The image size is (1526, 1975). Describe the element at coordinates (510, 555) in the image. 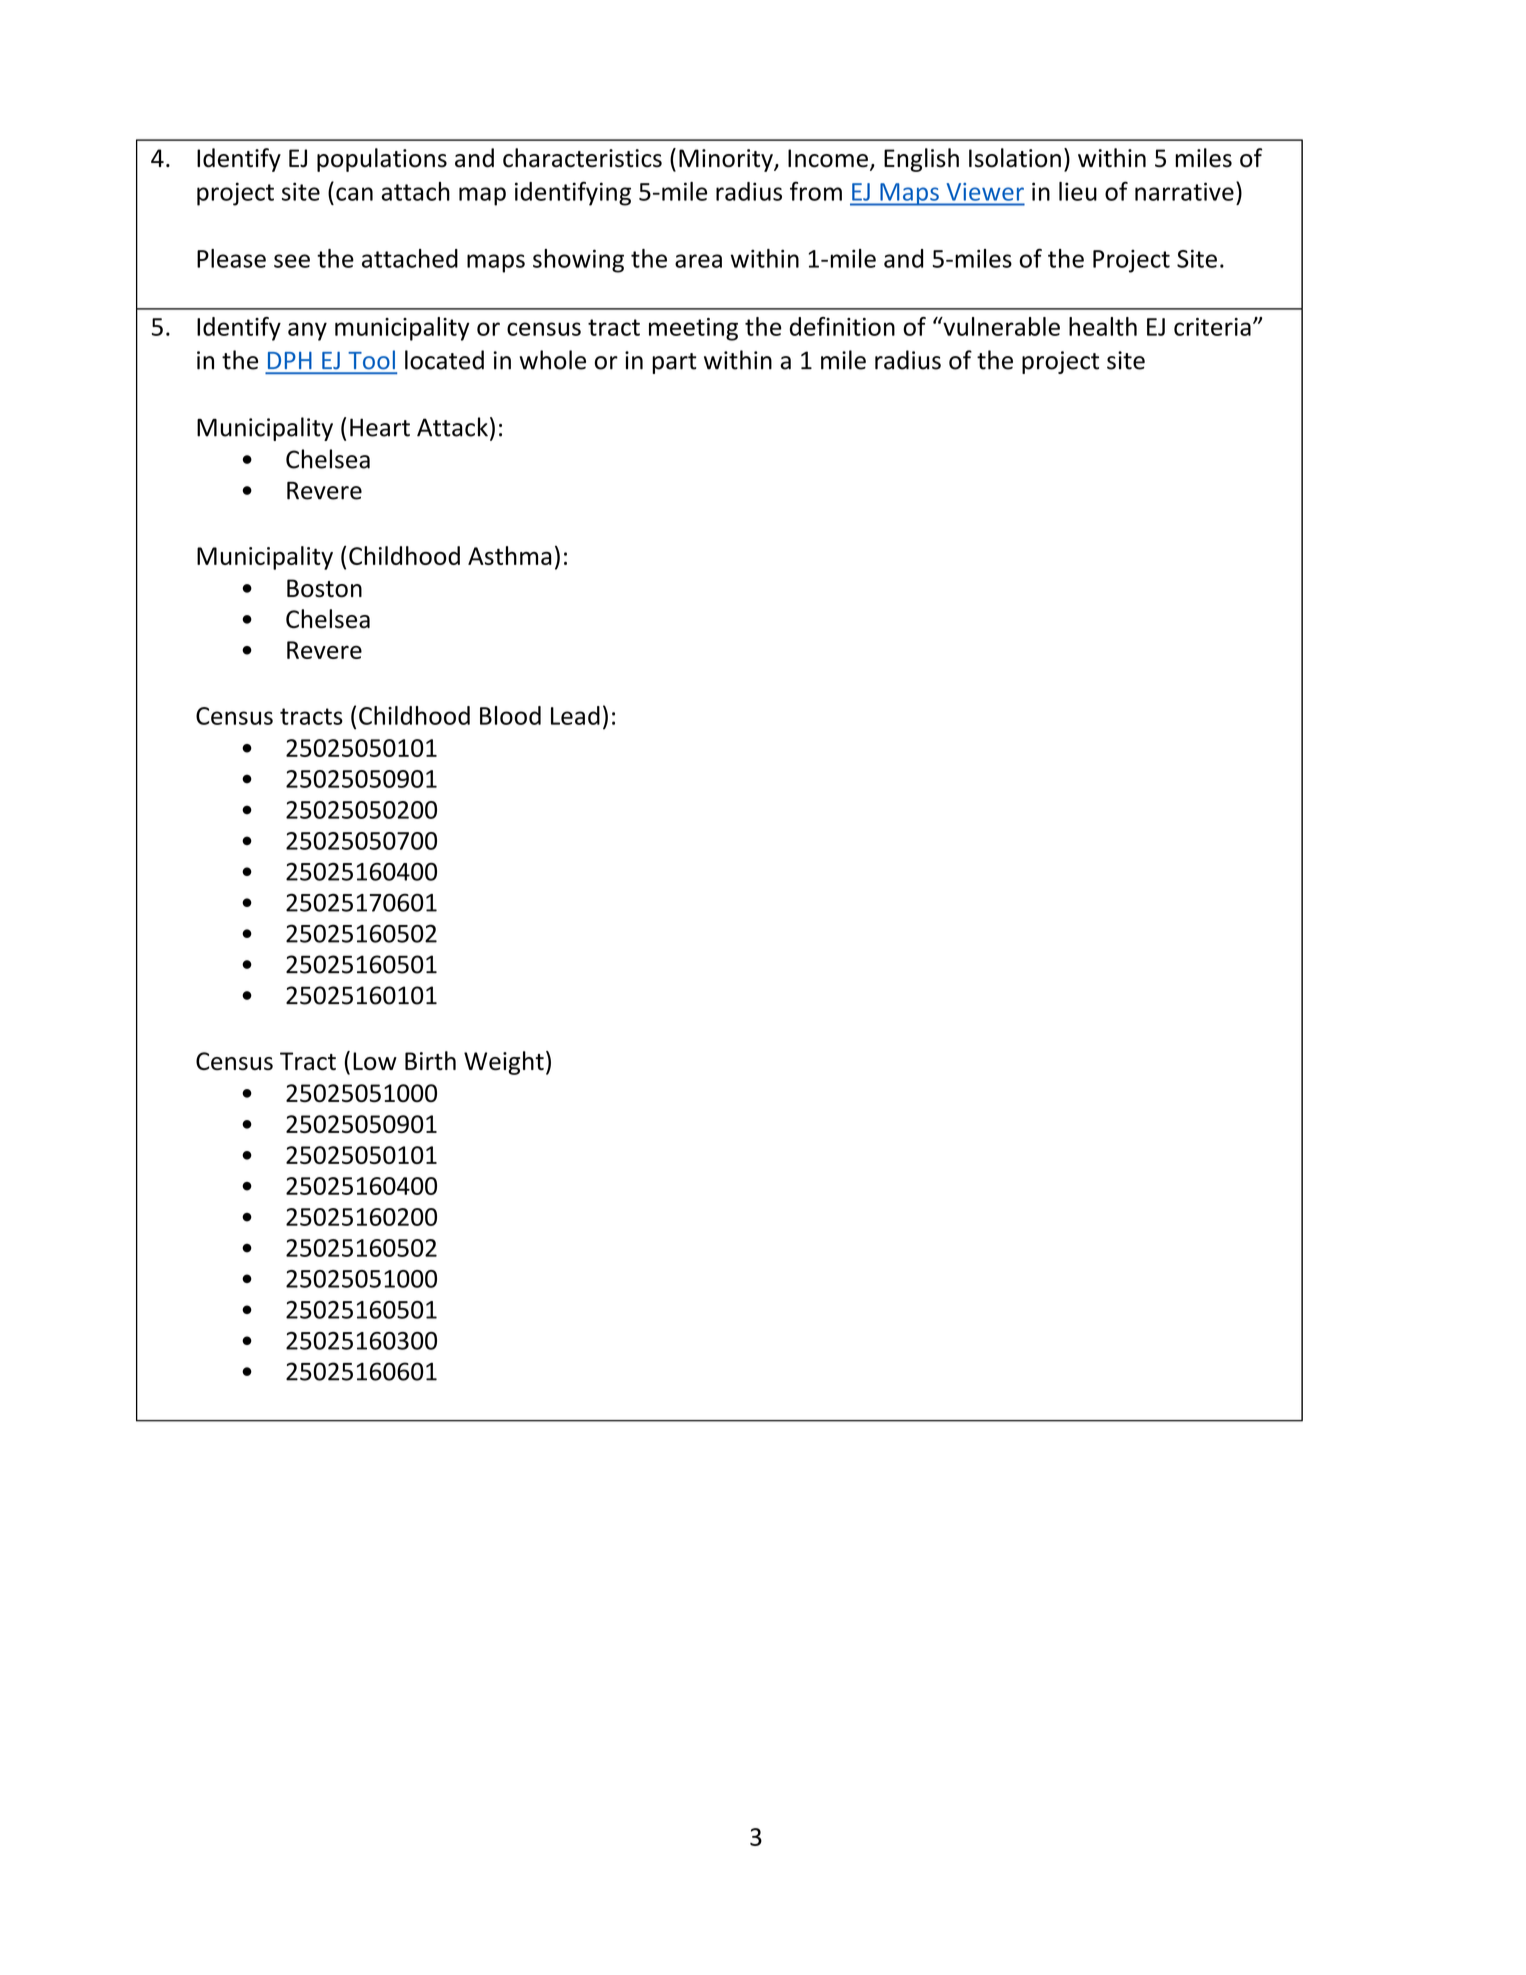

I see `Asthma` at that location.
